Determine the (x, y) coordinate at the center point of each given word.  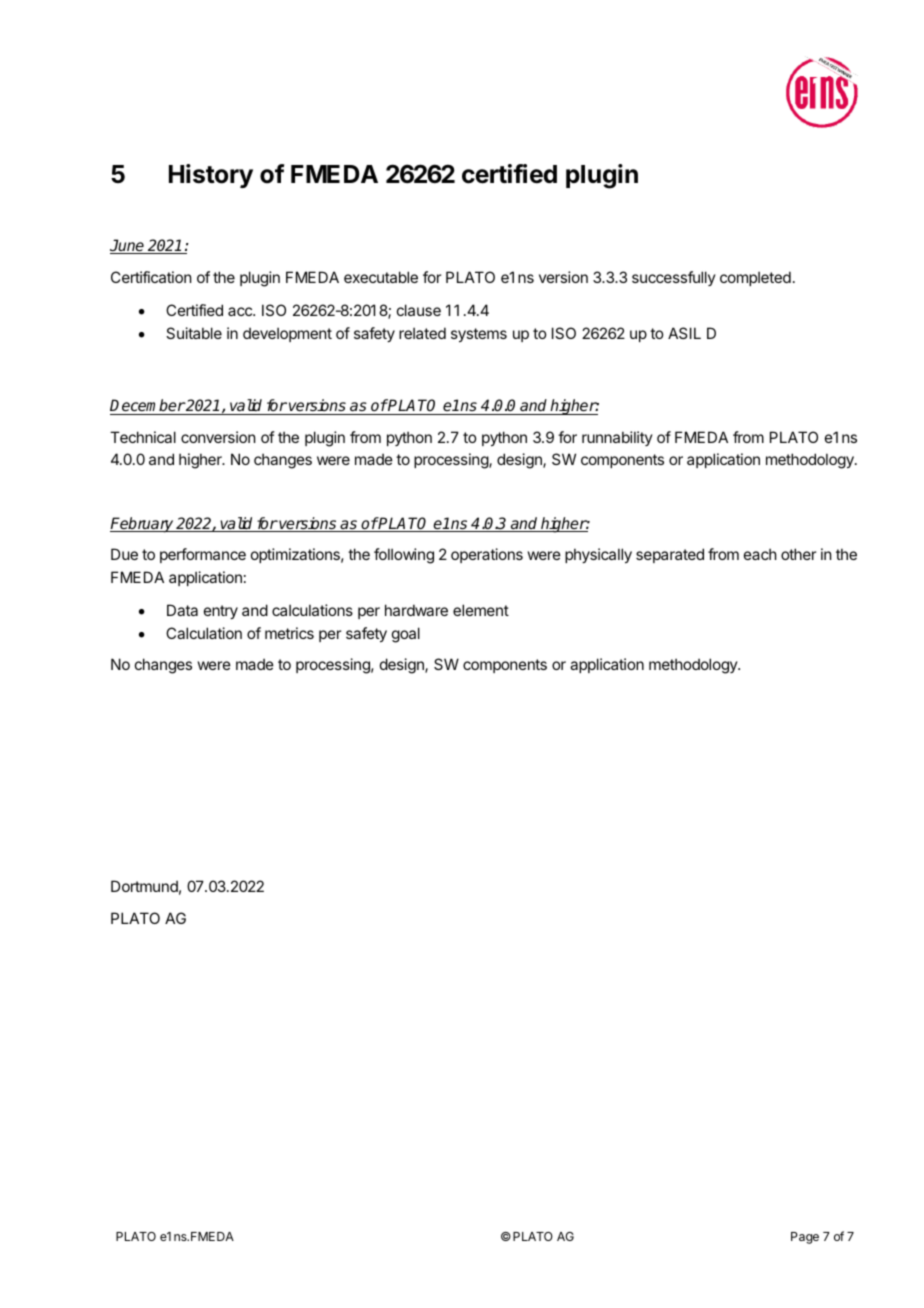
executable (381, 277)
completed (755, 278)
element (481, 610)
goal (406, 635)
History (211, 176)
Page (805, 1238)
